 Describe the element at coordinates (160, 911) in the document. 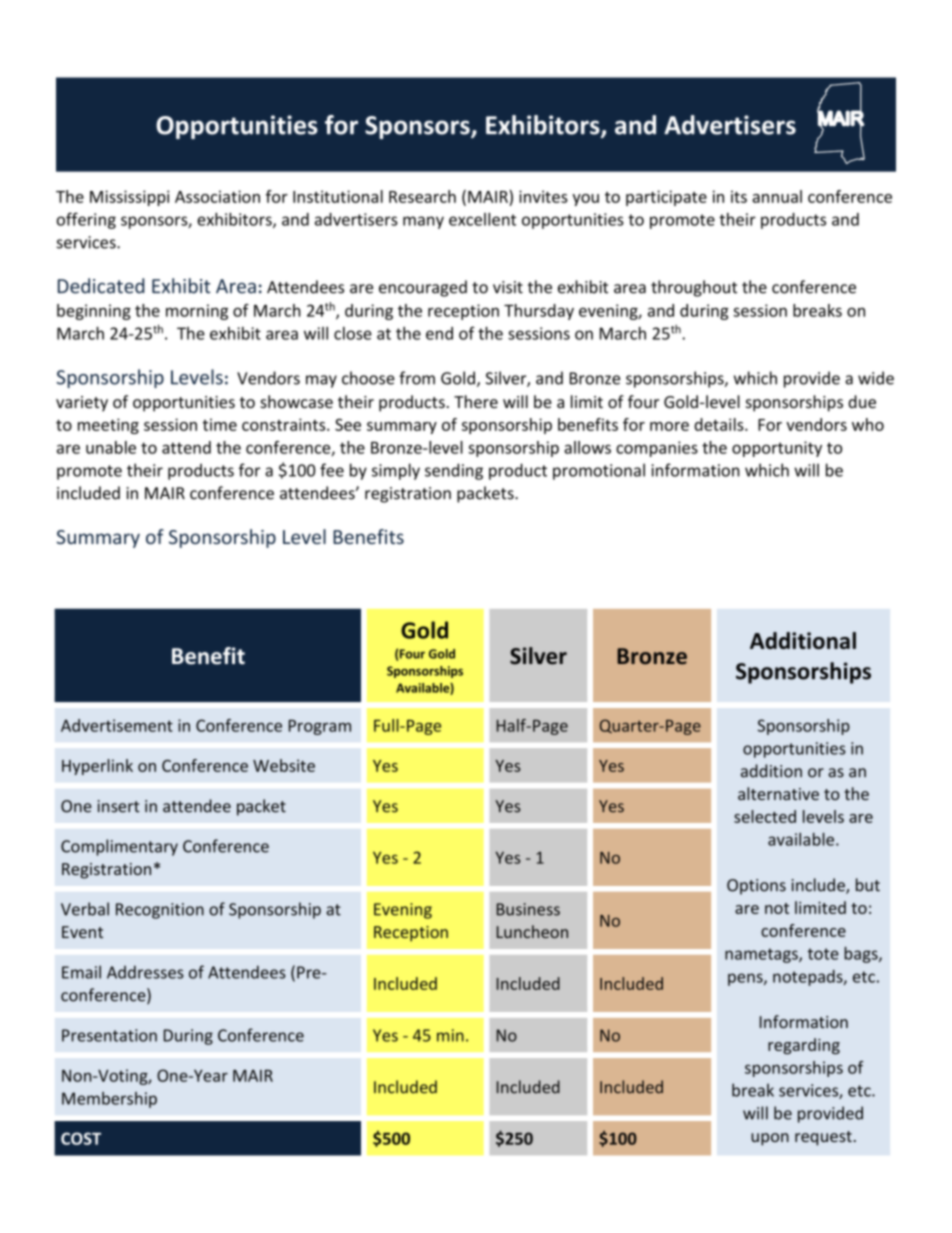

I see `Recognition` at that location.
